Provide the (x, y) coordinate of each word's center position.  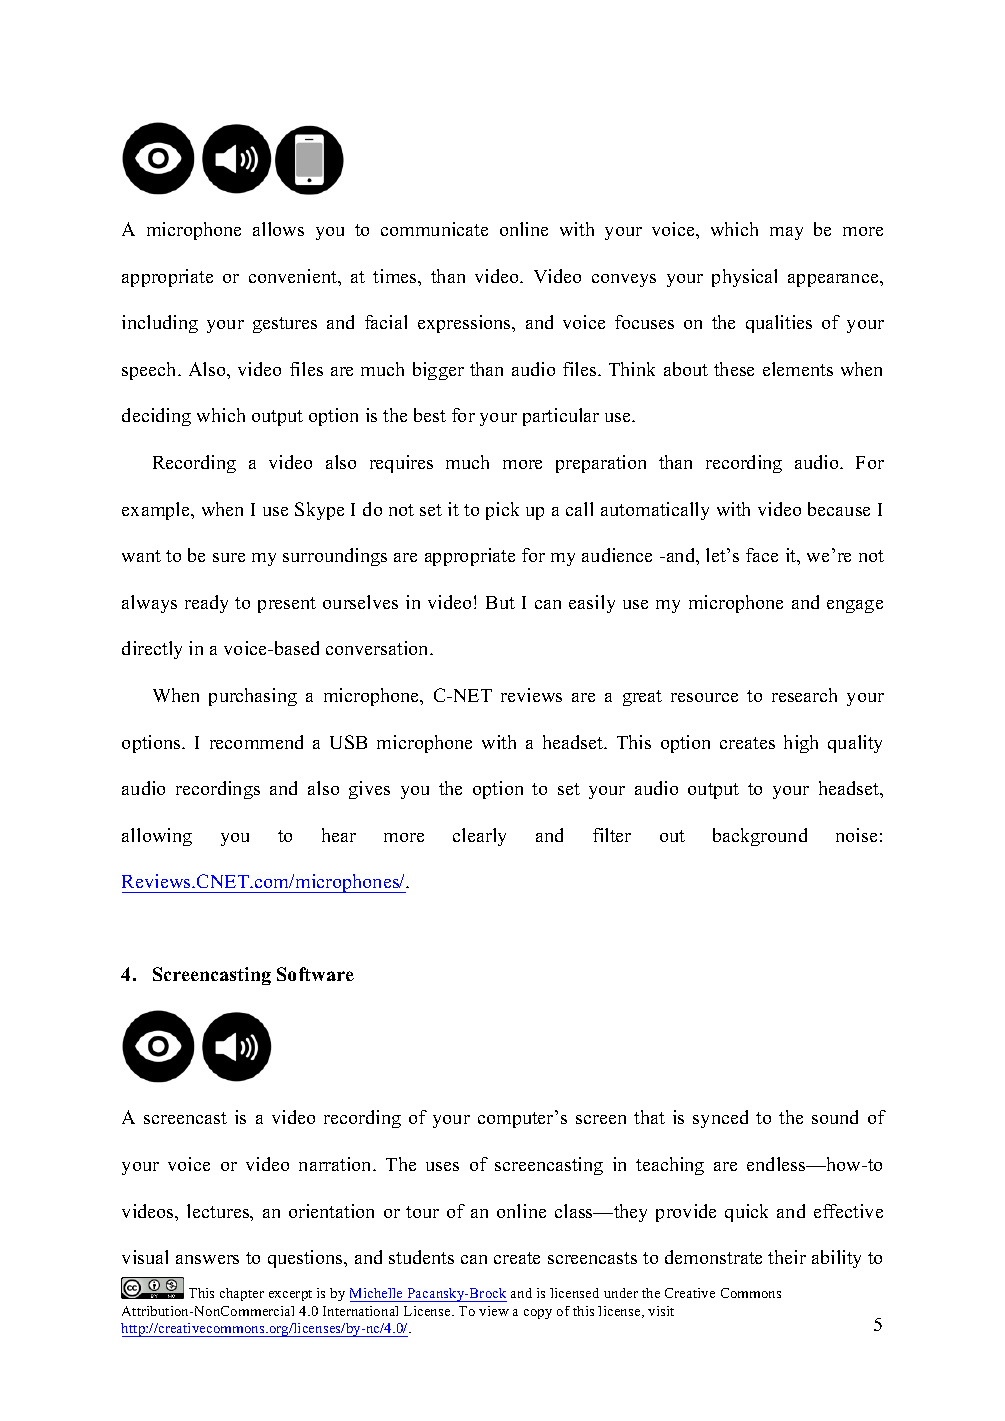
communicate (434, 229)
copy (538, 1314)
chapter (242, 1294)
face (762, 555)
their (787, 1257)
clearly (479, 837)
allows (278, 229)
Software (315, 974)
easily (592, 604)
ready (206, 604)
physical (744, 278)
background (760, 837)
